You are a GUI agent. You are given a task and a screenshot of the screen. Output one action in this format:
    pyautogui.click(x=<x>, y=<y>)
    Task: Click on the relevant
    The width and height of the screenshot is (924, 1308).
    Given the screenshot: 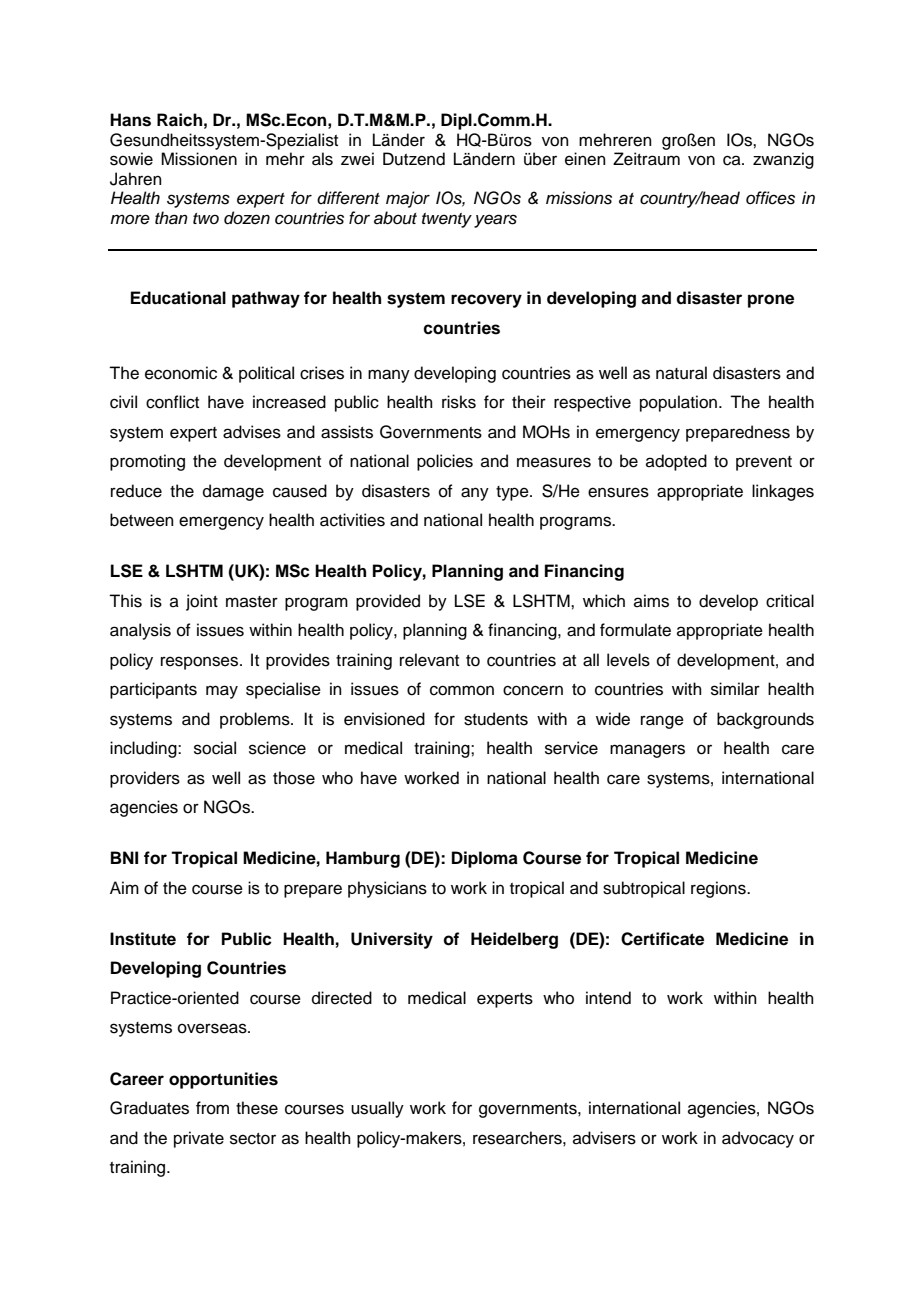 What is the action you would take?
    pyautogui.click(x=429, y=660)
